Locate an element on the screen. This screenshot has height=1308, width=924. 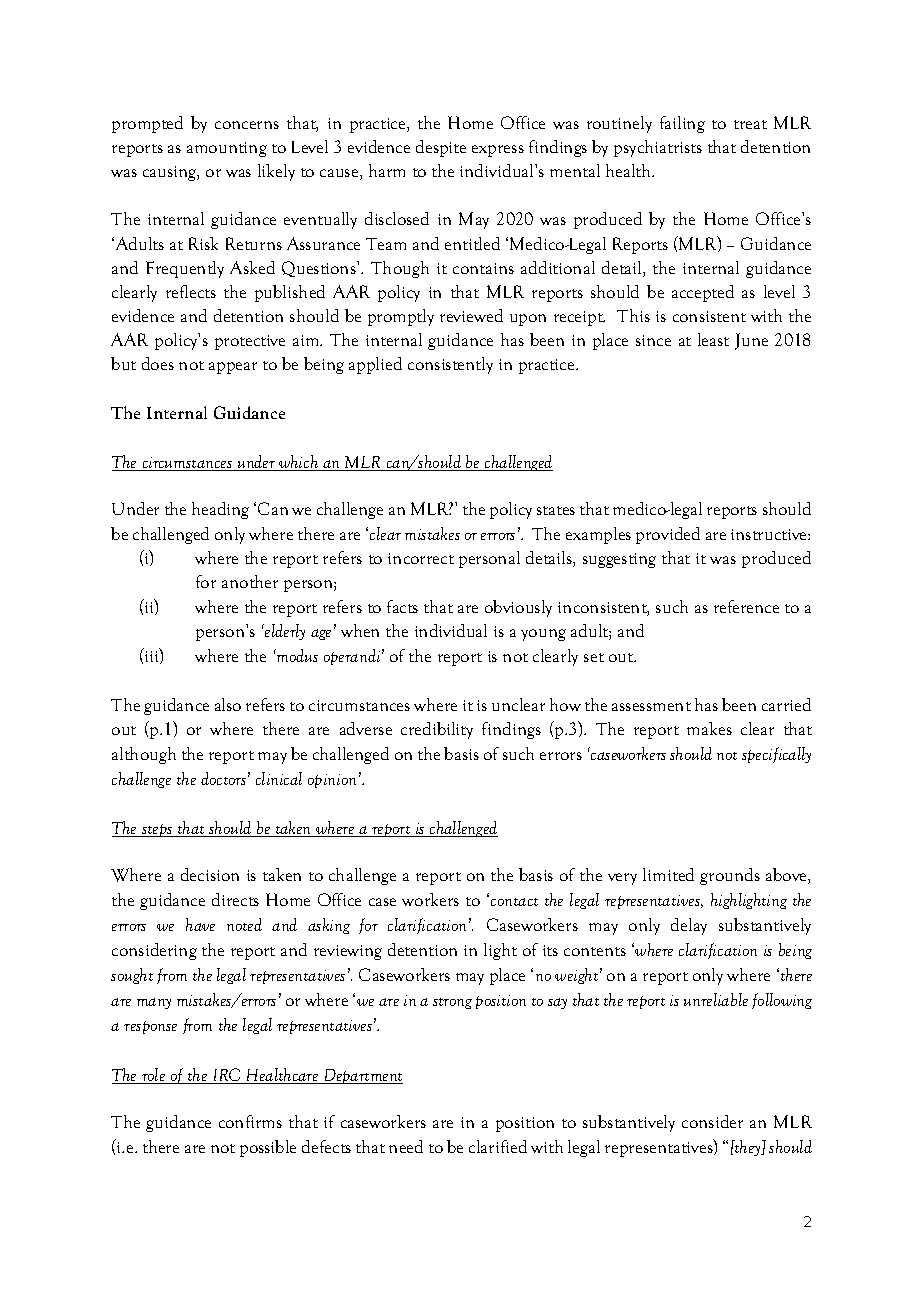
decision is located at coordinates (210, 874).
